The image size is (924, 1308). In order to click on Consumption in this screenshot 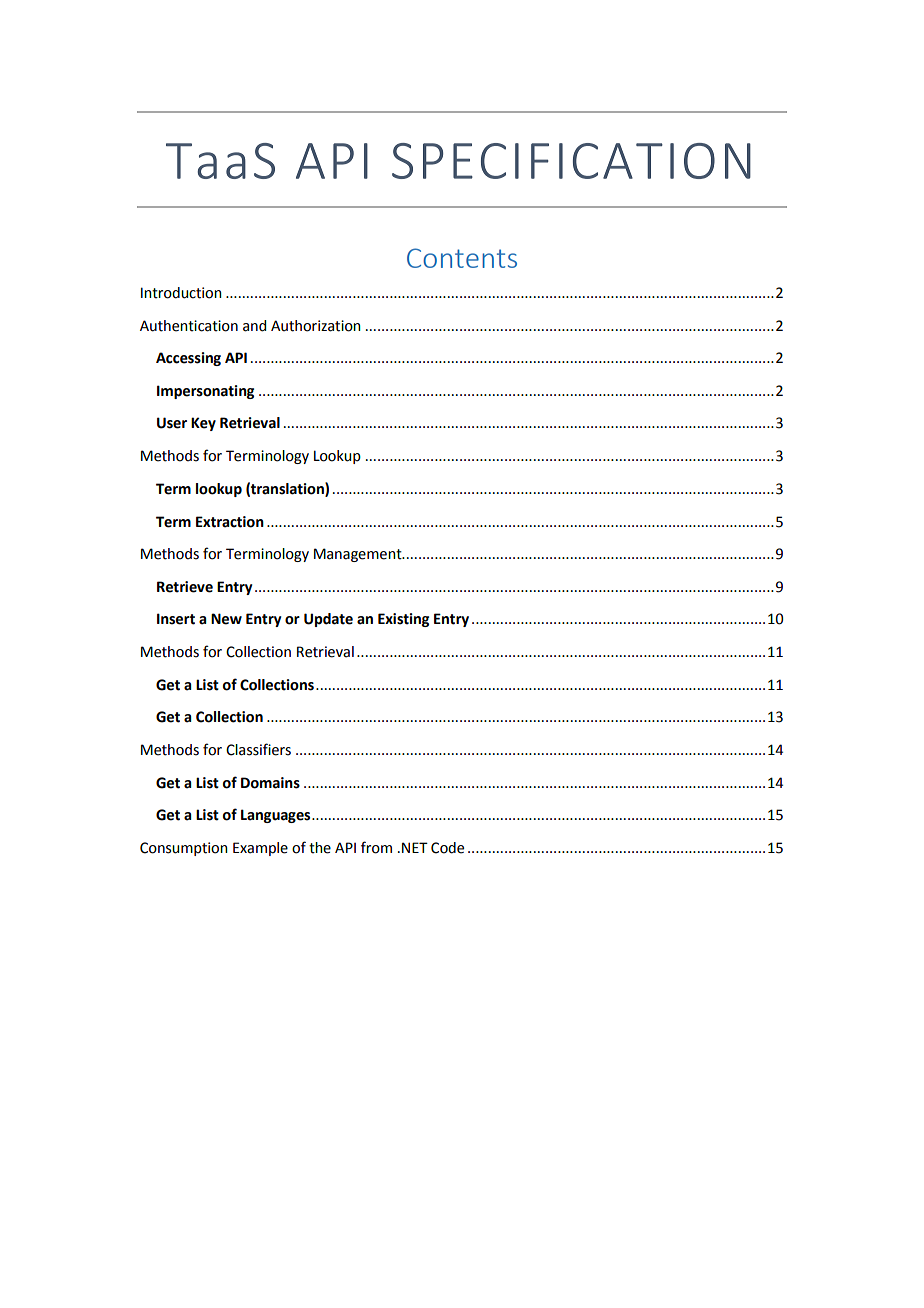, I will do `click(184, 849)`.
